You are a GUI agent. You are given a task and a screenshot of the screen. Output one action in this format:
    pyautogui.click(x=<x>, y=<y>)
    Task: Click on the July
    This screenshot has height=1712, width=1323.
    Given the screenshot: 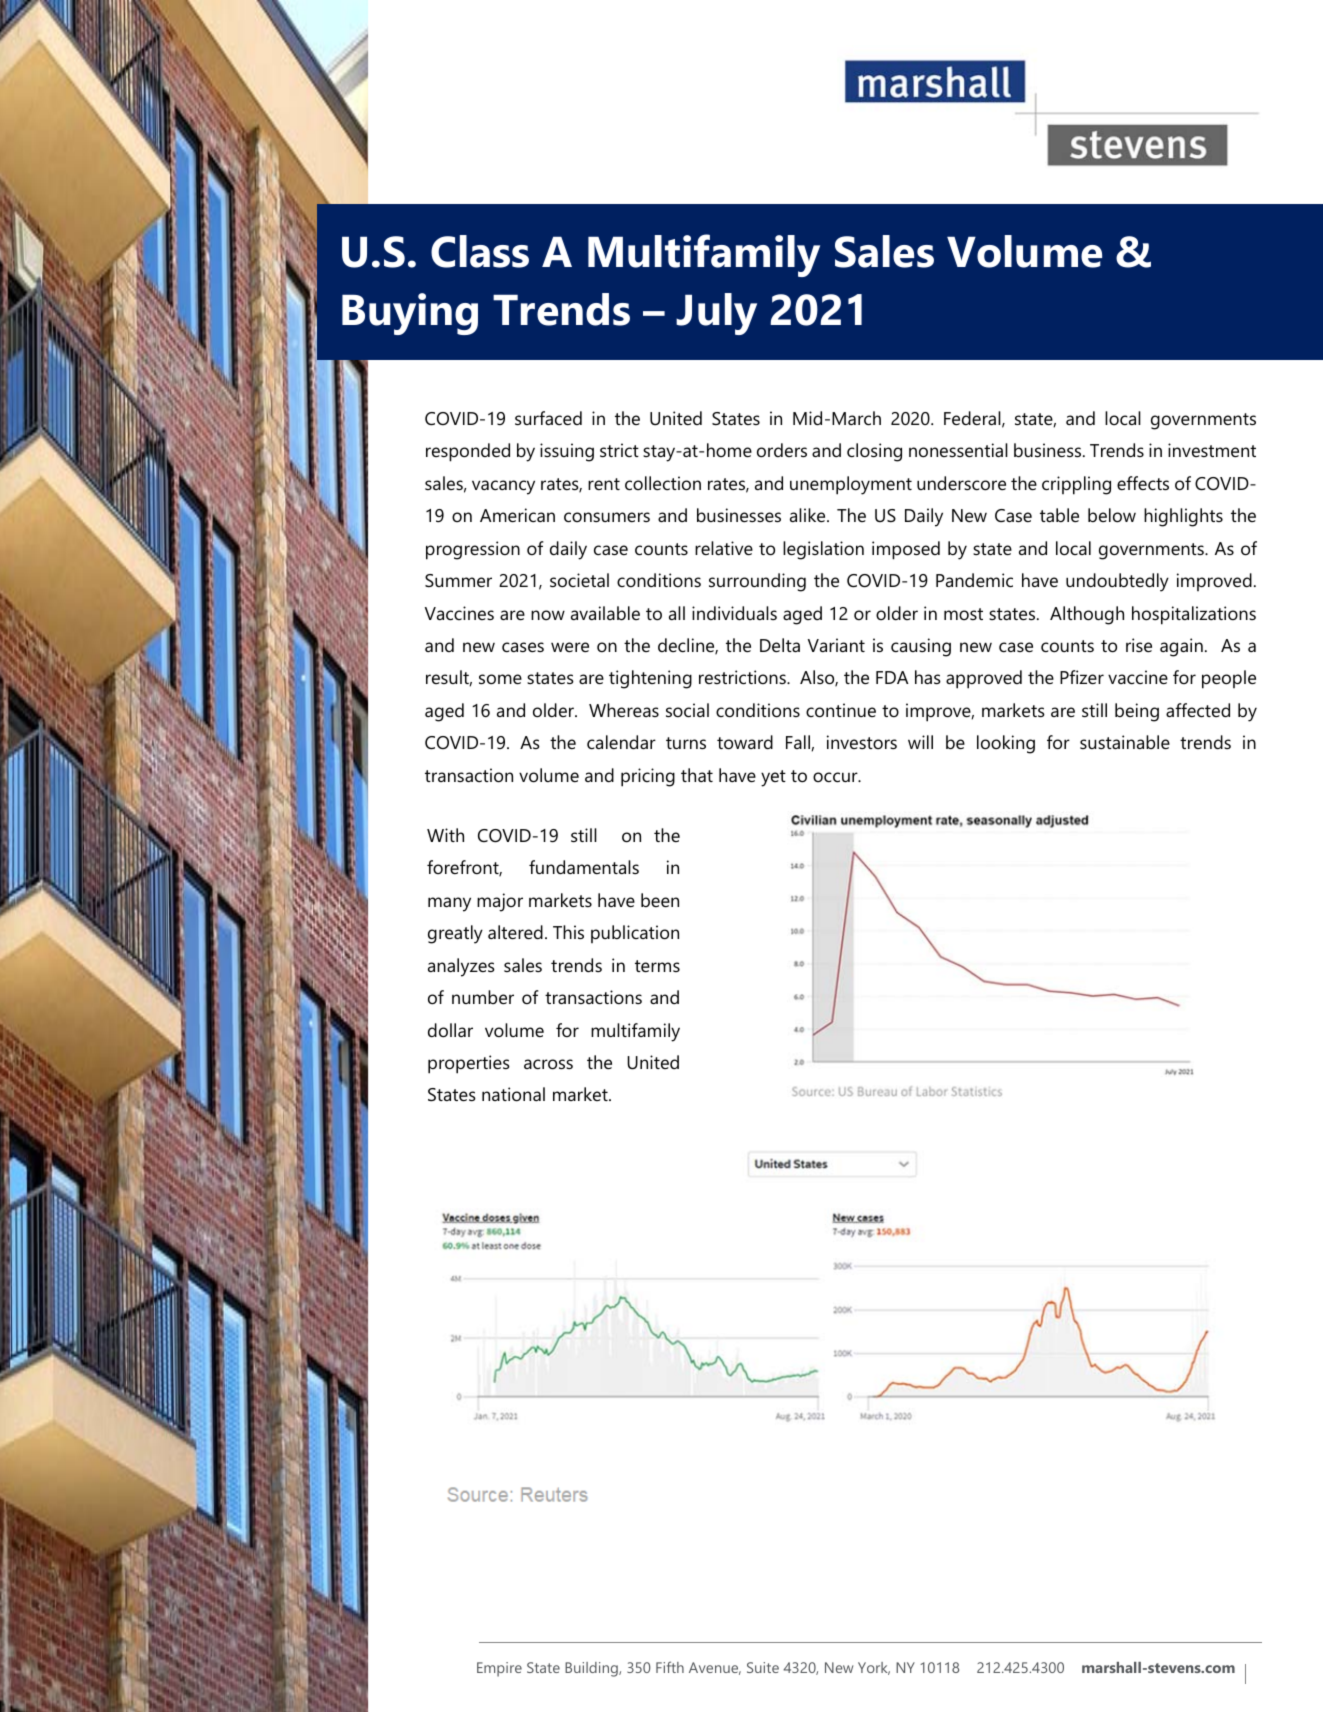 What is the action you would take?
    pyautogui.click(x=716, y=314)
